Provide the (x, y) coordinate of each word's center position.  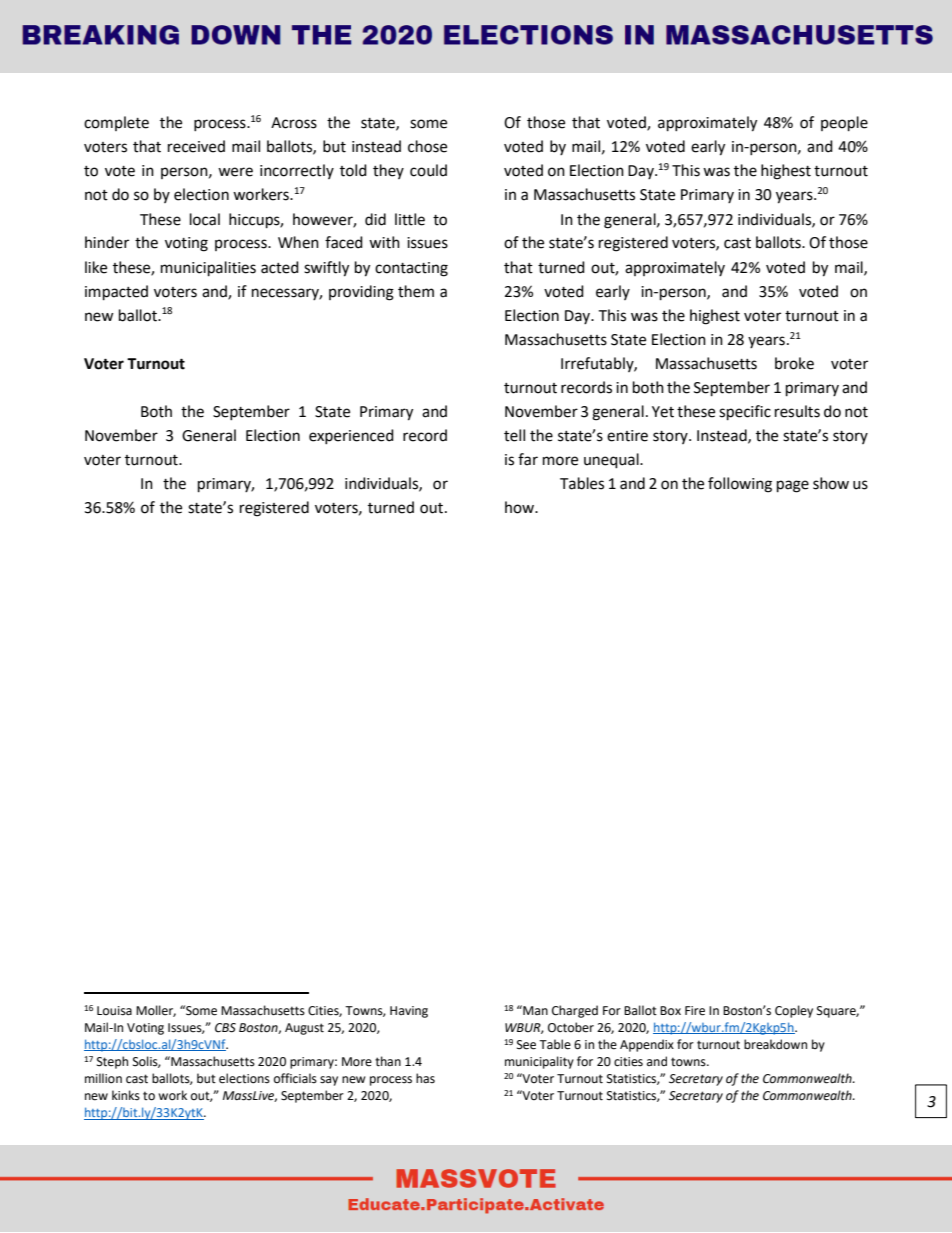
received (196, 146)
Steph (112, 1062)
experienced (351, 436)
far (528, 459)
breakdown (775, 1044)
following (740, 485)
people (844, 124)
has (425, 1078)
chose (427, 146)
